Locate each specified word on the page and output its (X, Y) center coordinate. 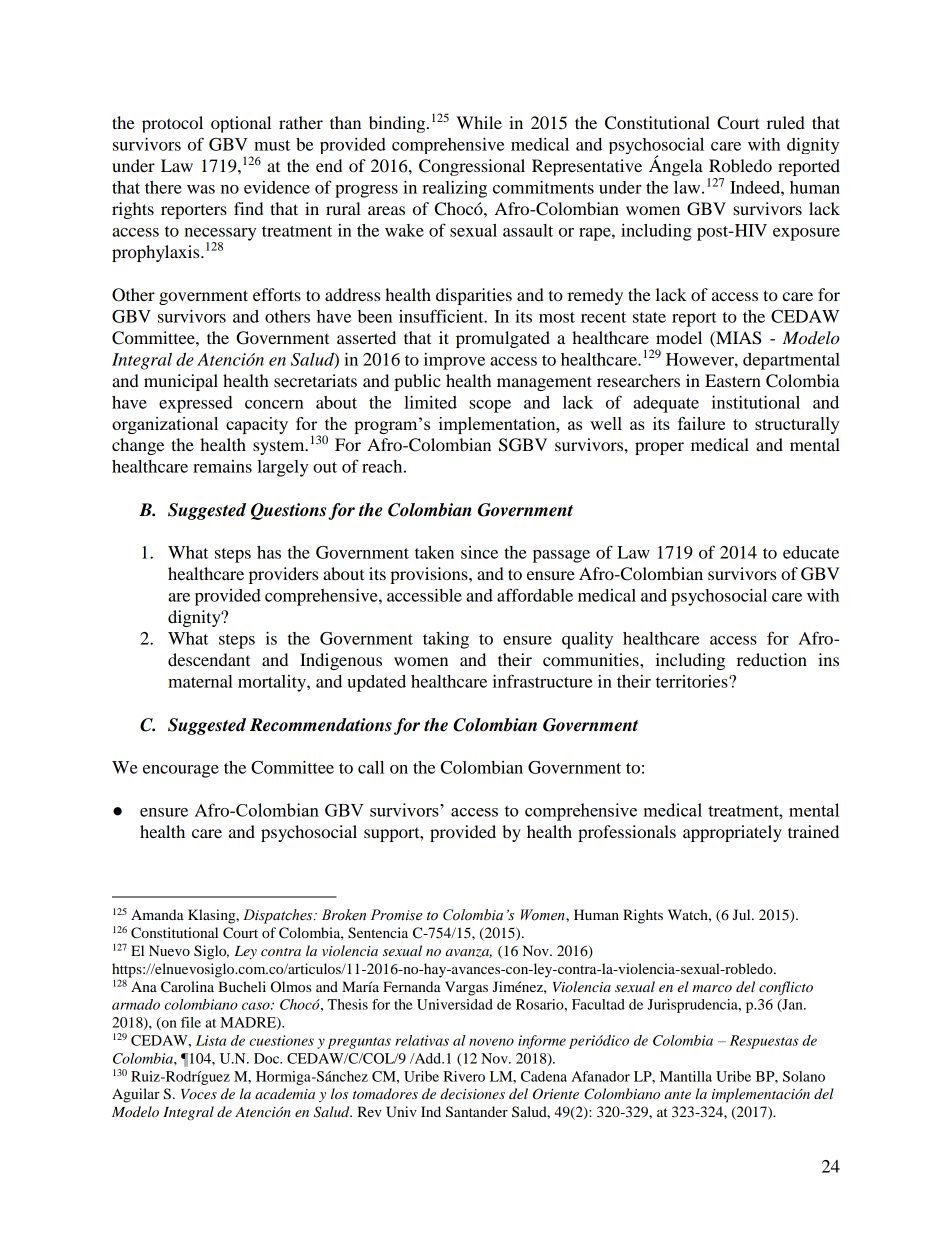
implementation (498, 425)
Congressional (472, 167)
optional (241, 124)
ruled (786, 122)
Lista (211, 1040)
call (371, 767)
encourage (181, 771)
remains (222, 466)
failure (701, 423)
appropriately (732, 833)
